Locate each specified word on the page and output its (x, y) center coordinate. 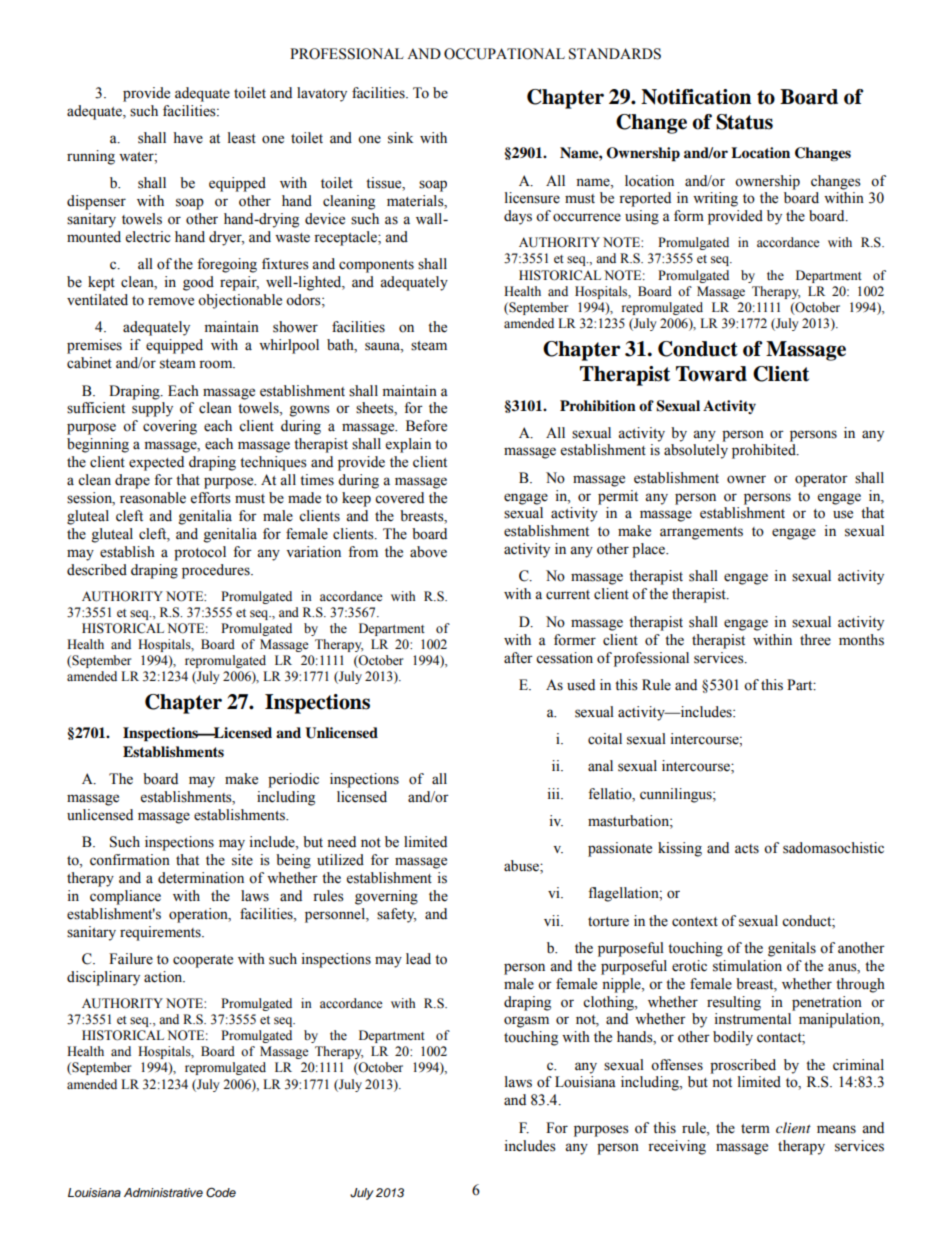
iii (554, 793)
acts (747, 849)
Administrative (163, 1192)
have (188, 138)
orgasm (526, 1022)
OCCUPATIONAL (504, 54)
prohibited (765, 451)
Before (426, 426)
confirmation (130, 860)
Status (744, 122)
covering (170, 427)
